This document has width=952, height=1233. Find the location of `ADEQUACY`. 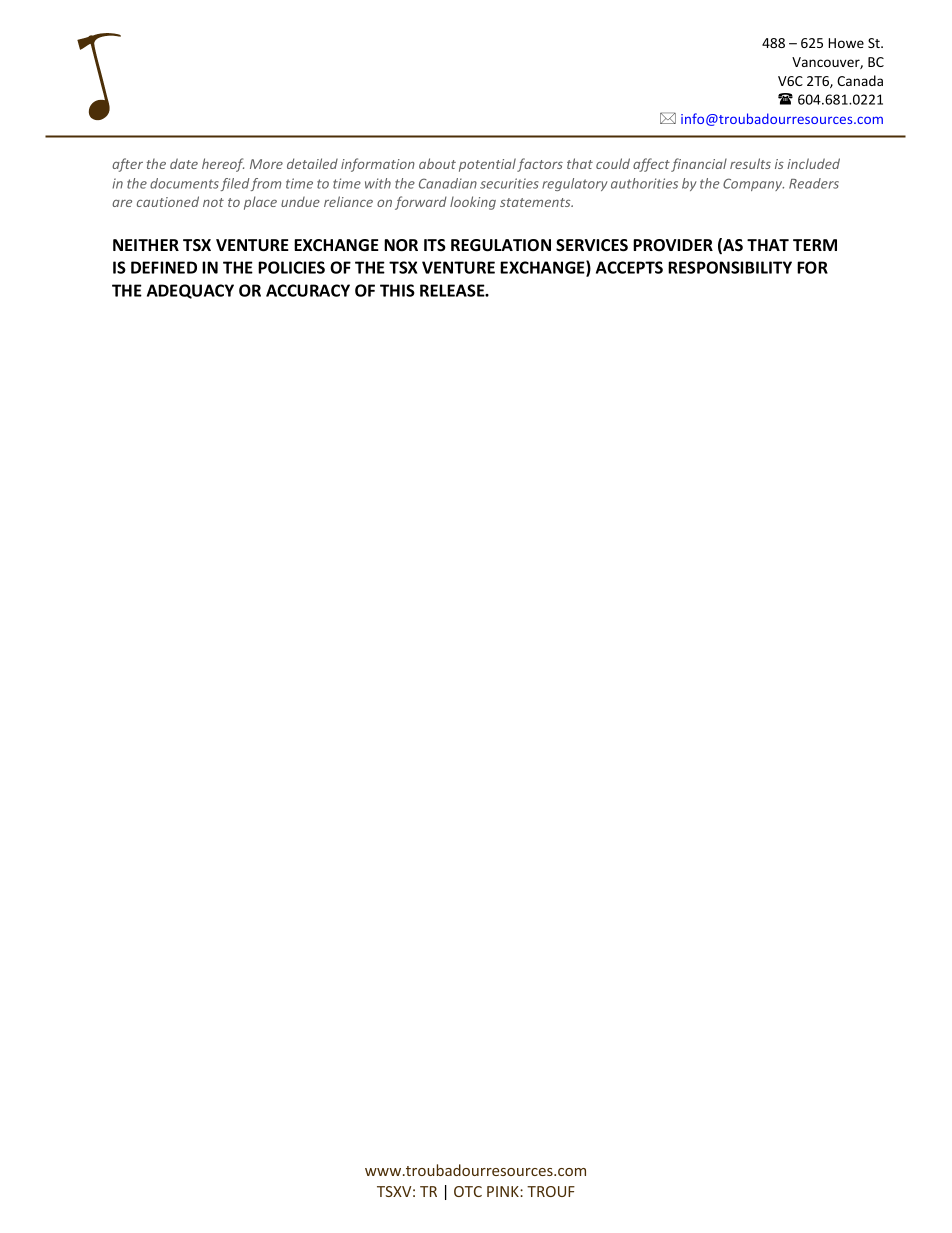

ADEQUACY is located at coordinates (190, 291).
